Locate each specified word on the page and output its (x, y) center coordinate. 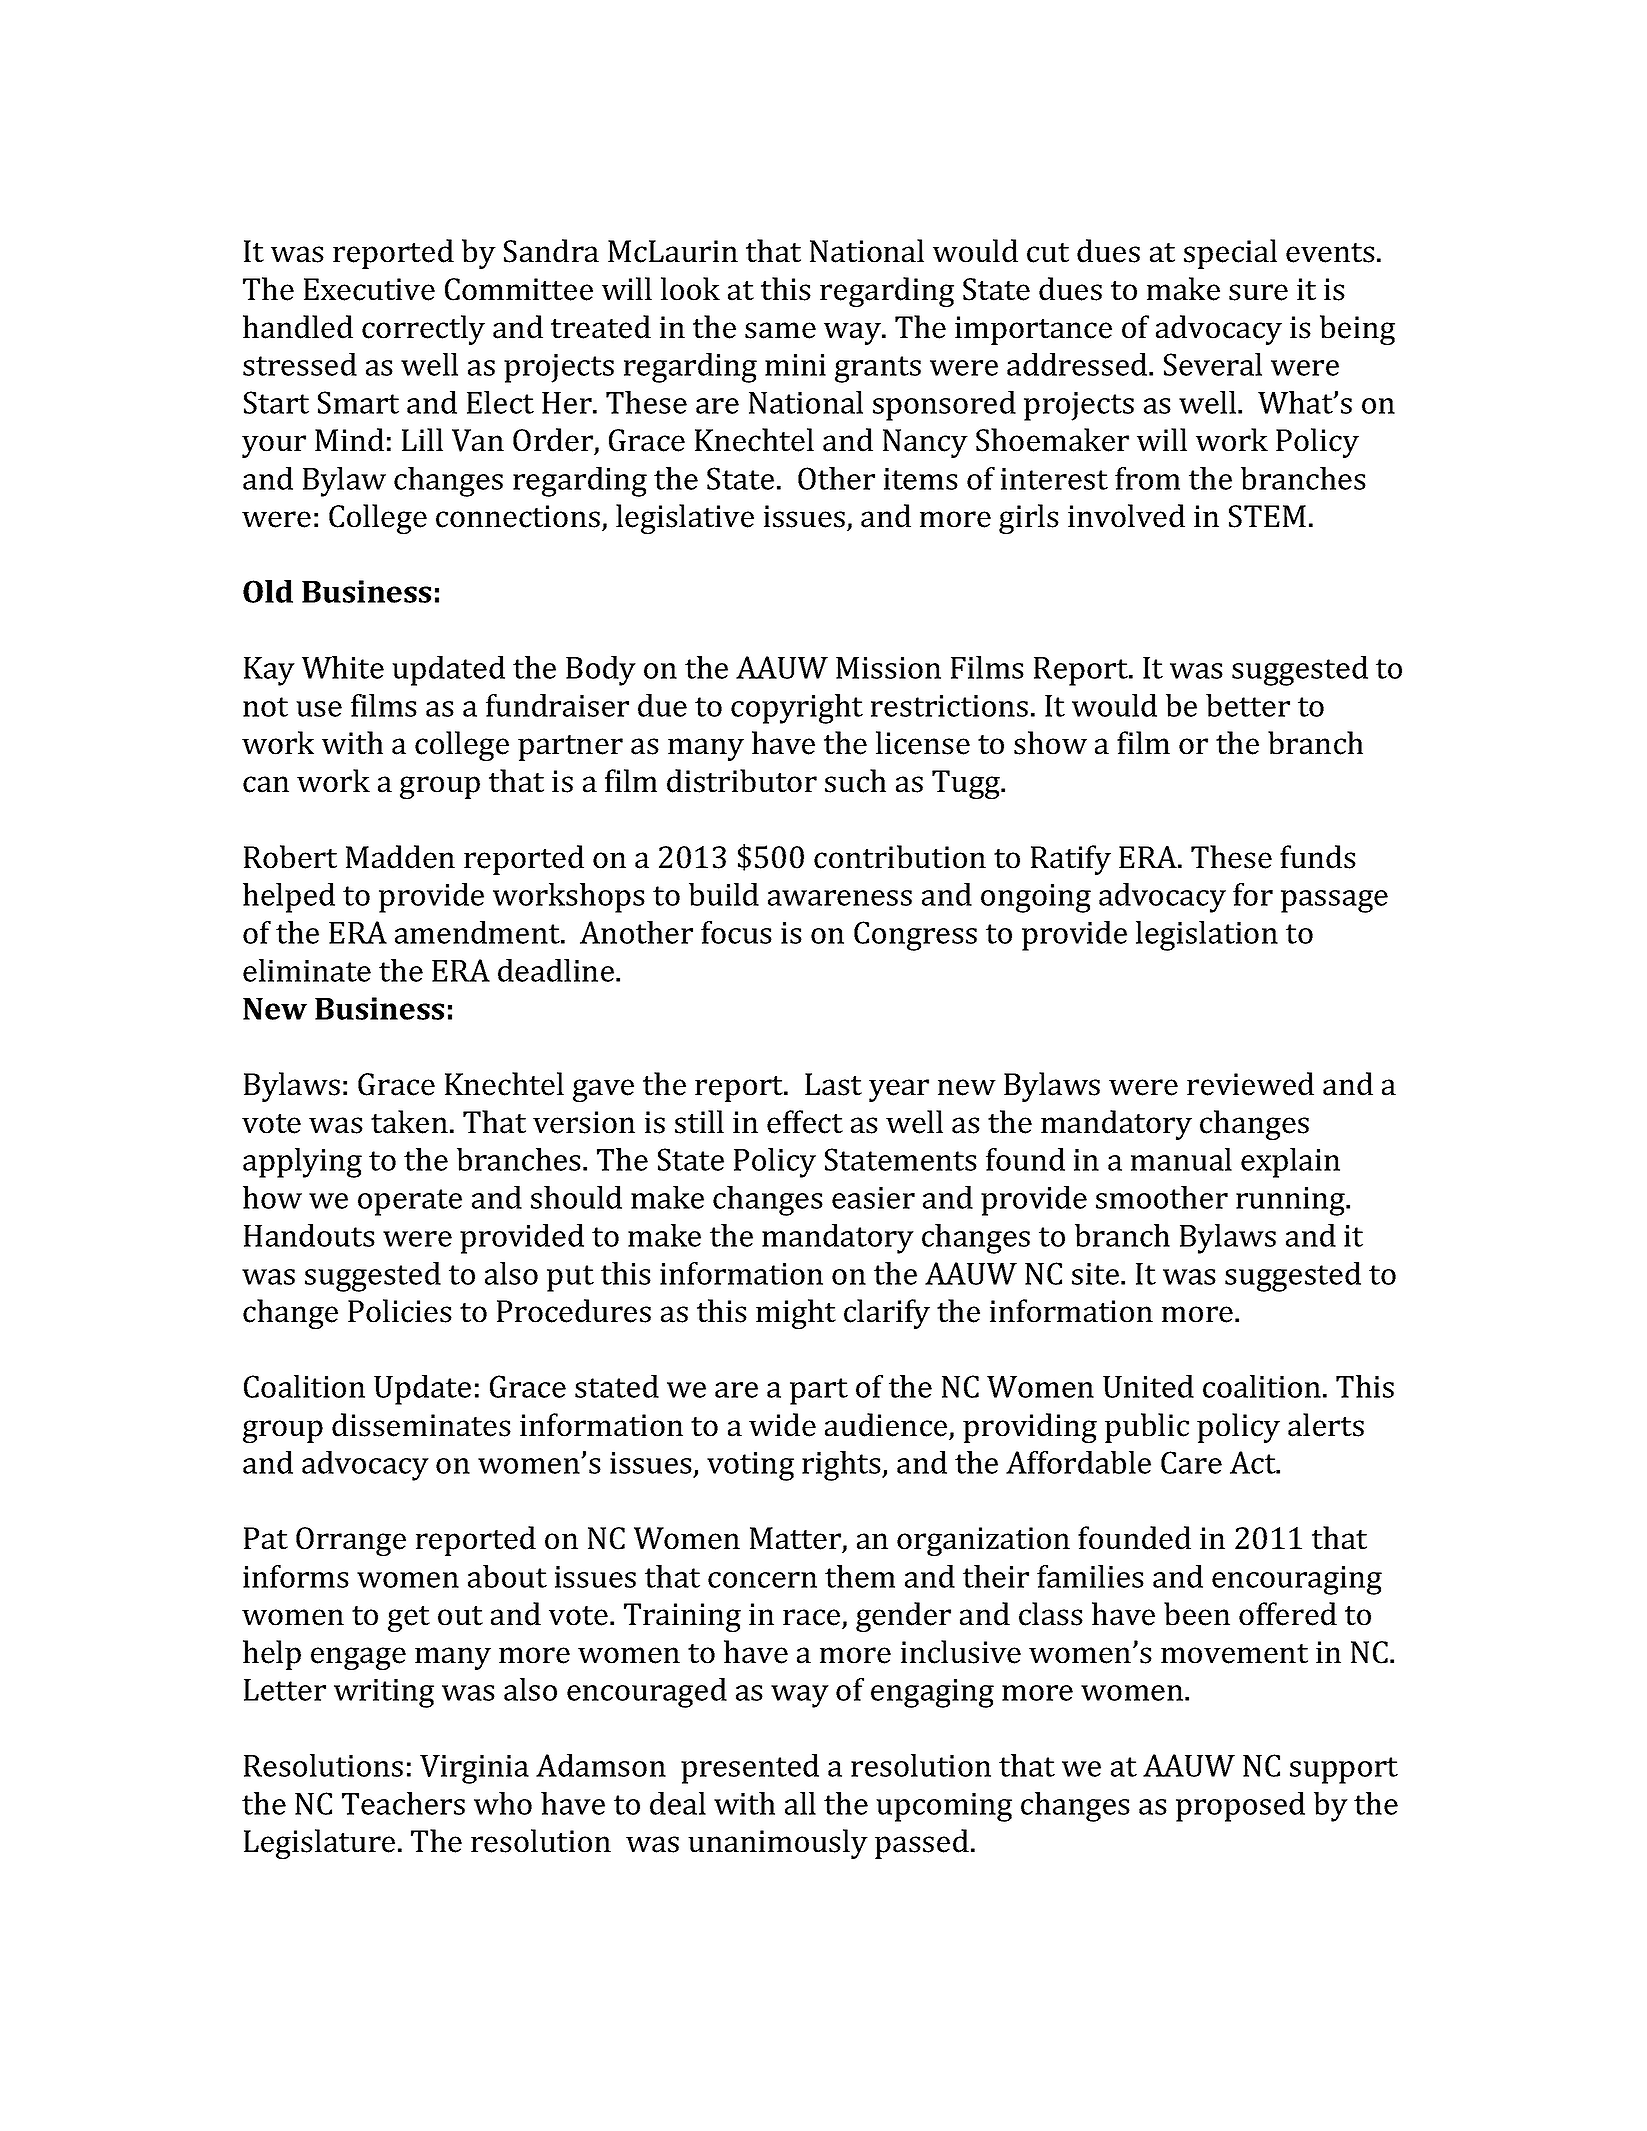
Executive (369, 289)
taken (409, 1122)
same (780, 330)
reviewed (1250, 1084)
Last (833, 1084)
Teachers (403, 1803)
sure (1258, 292)
